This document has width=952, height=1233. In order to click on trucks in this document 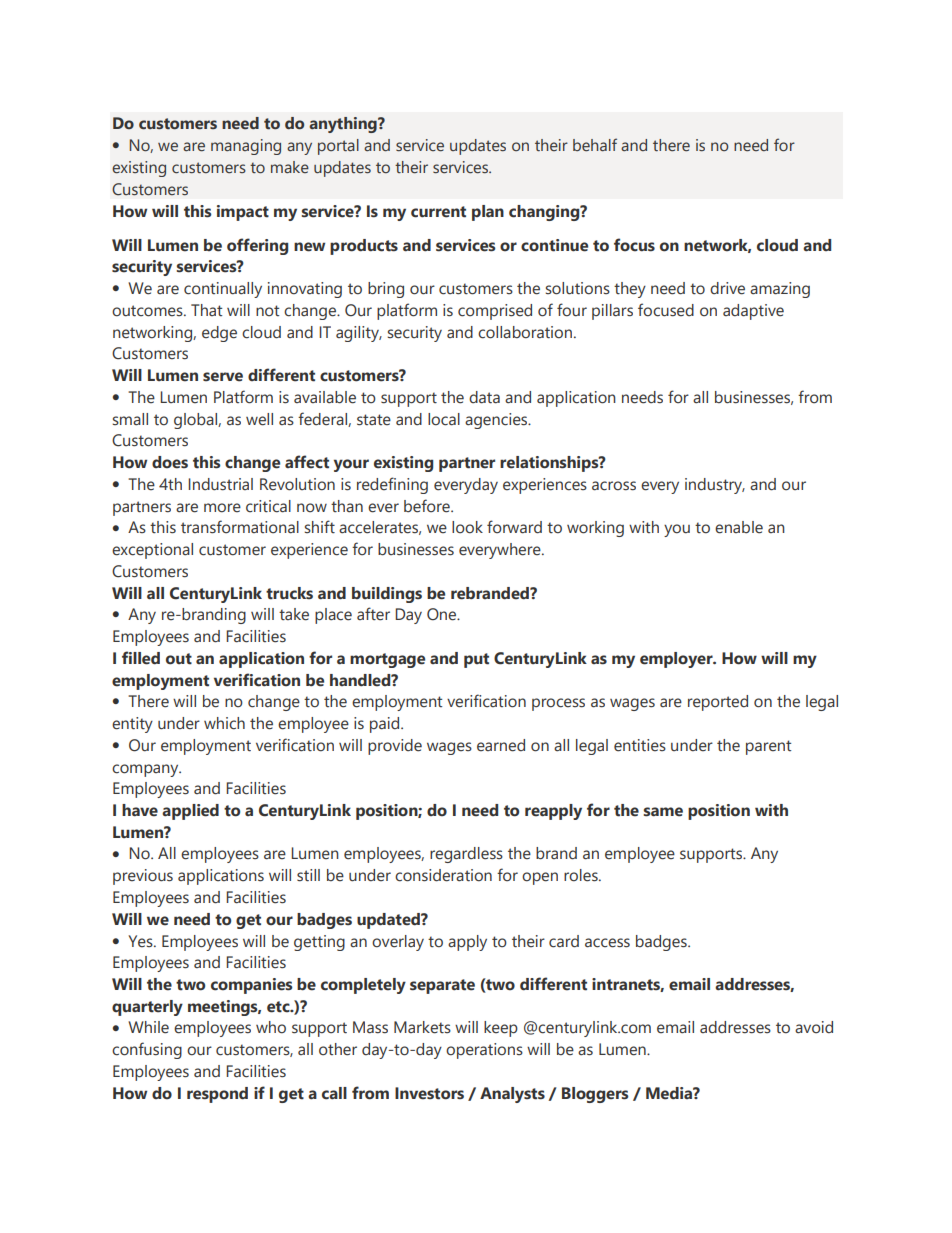, I will do `click(289, 593)`.
